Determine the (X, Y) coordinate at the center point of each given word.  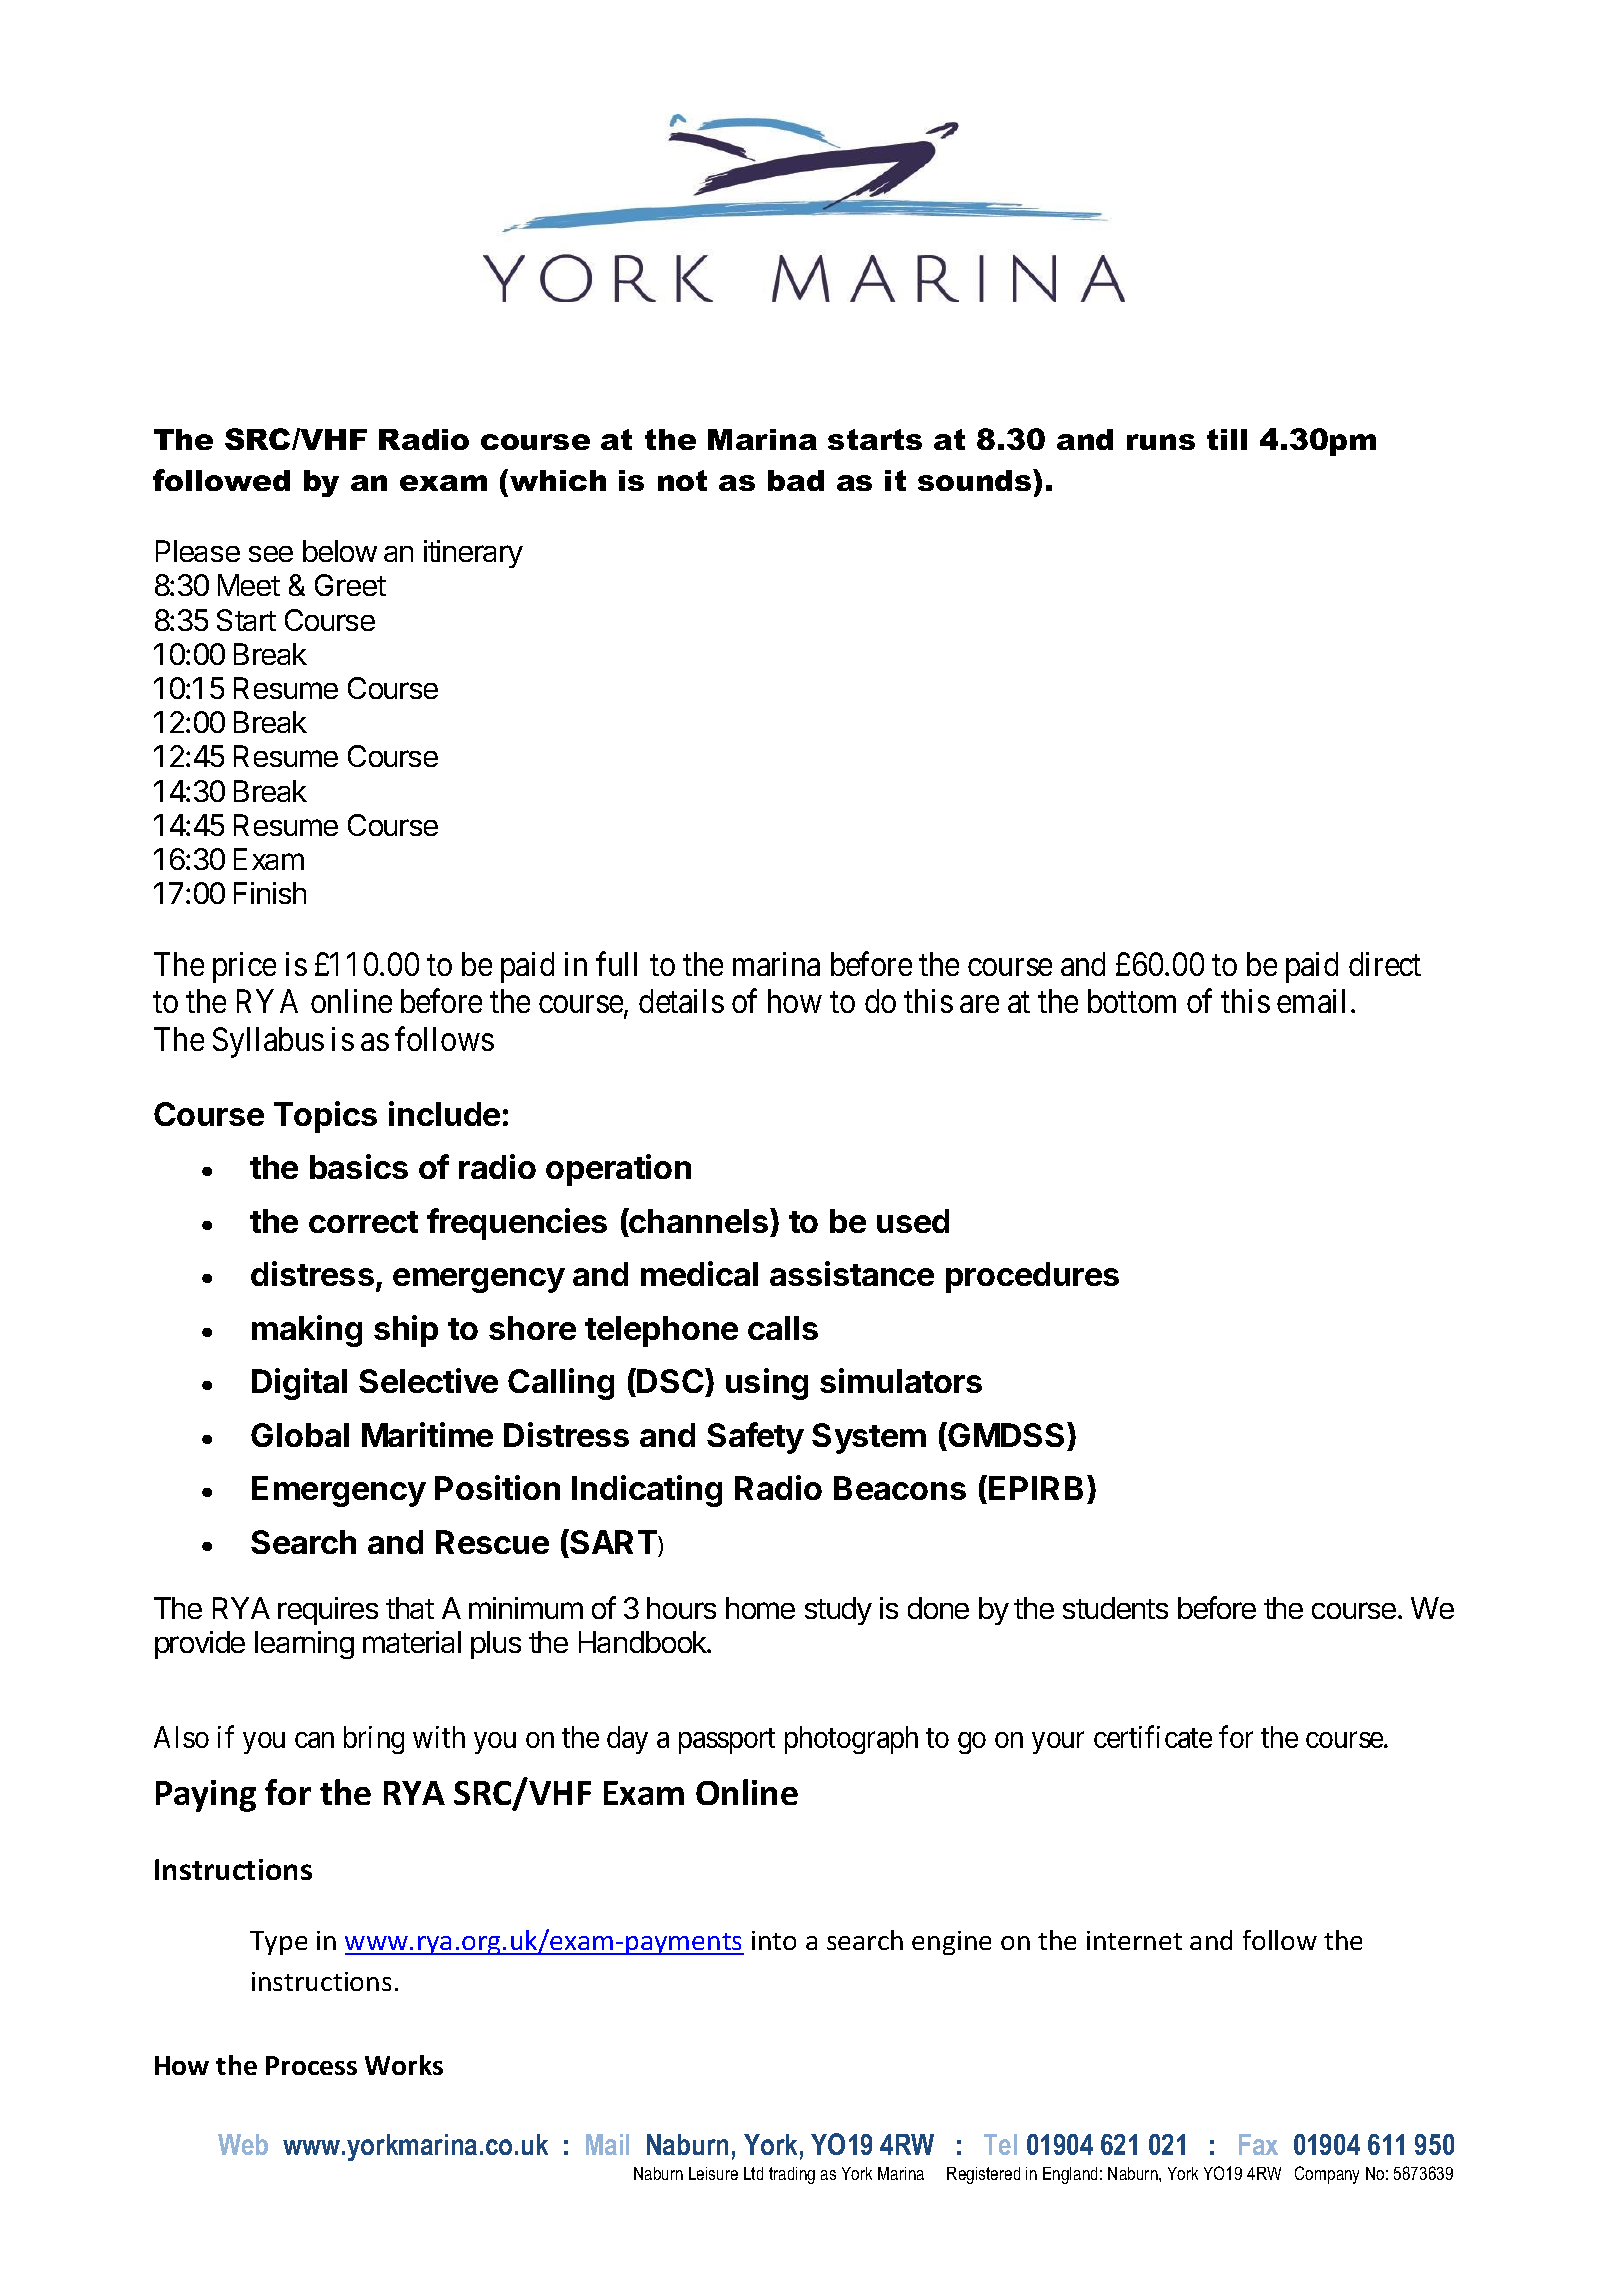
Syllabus (268, 1042)
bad (796, 480)
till (1227, 439)
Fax (1258, 2144)
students (1115, 1608)
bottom (1132, 1001)
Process (311, 2065)
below (340, 551)
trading (792, 2175)
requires (328, 1611)
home (760, 1608)
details (681, 1001)
